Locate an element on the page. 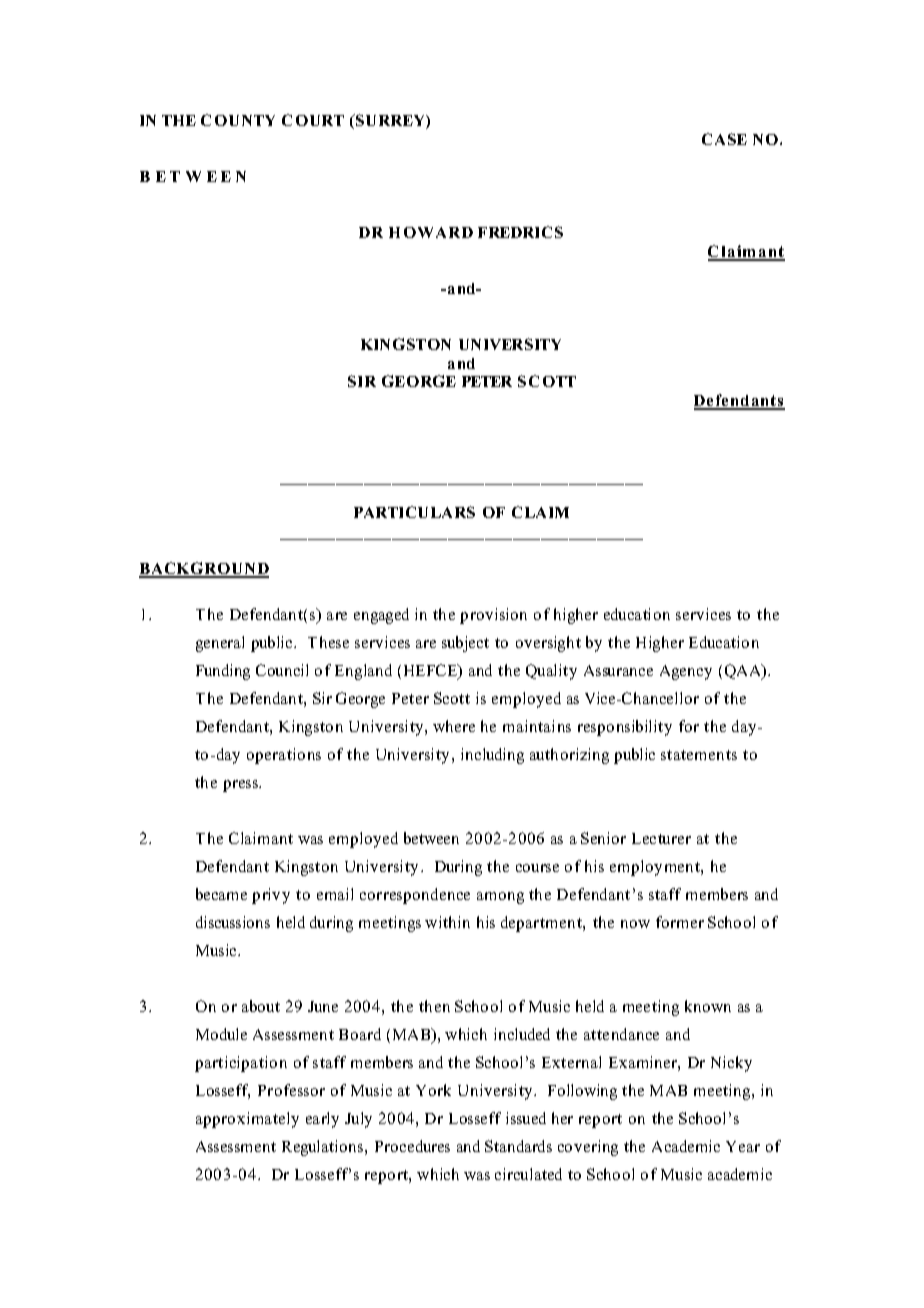  Standards is located at coordinates (518, 1146).
